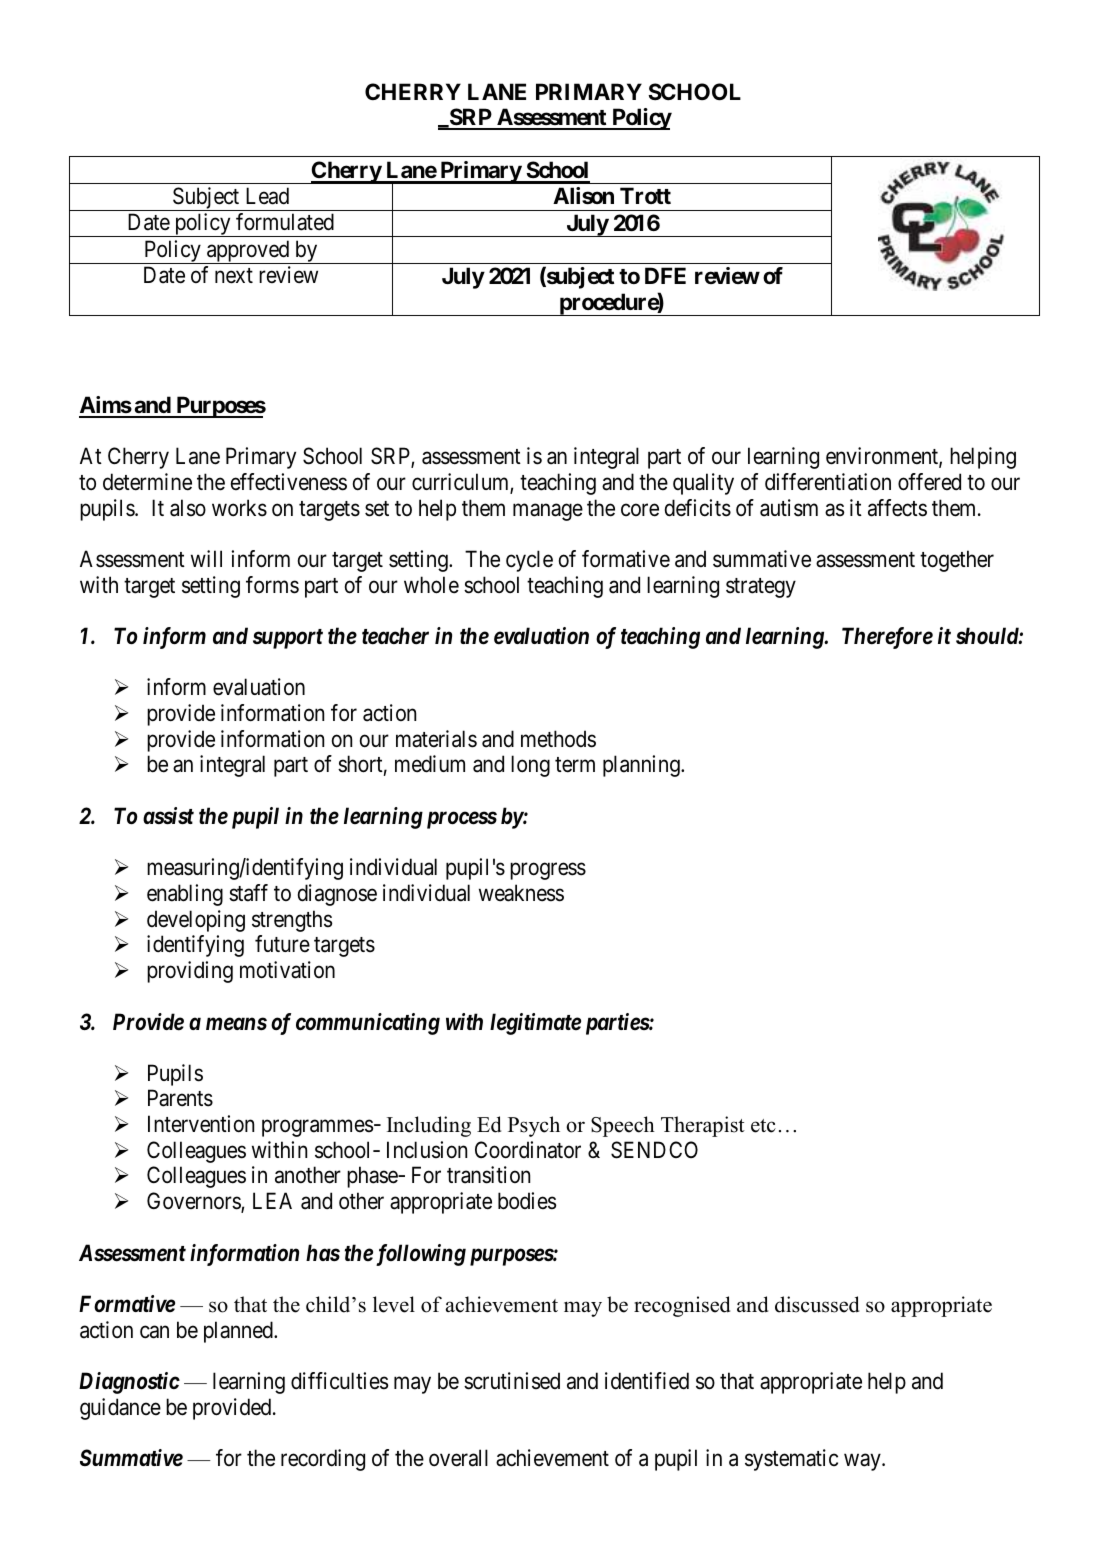 The image size is (1108, 1567). What do you see at coordinates (645, 195) in the screenshot?
I see `Trott` at bounding box center [645, 195].
